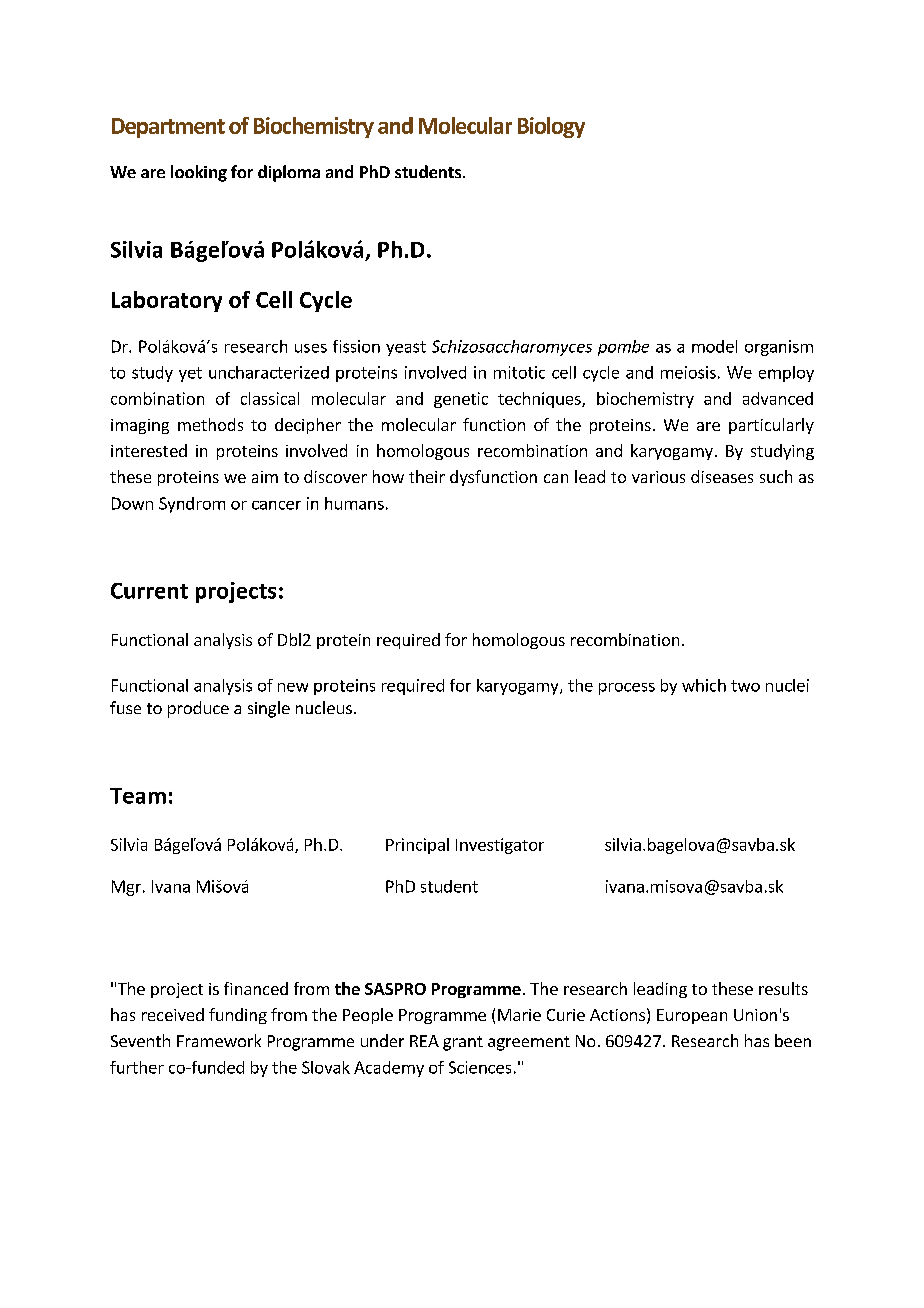  What do you see at coordinates (722, 476) in the page?
I see `diseases` at bounding box center [722, 476].
